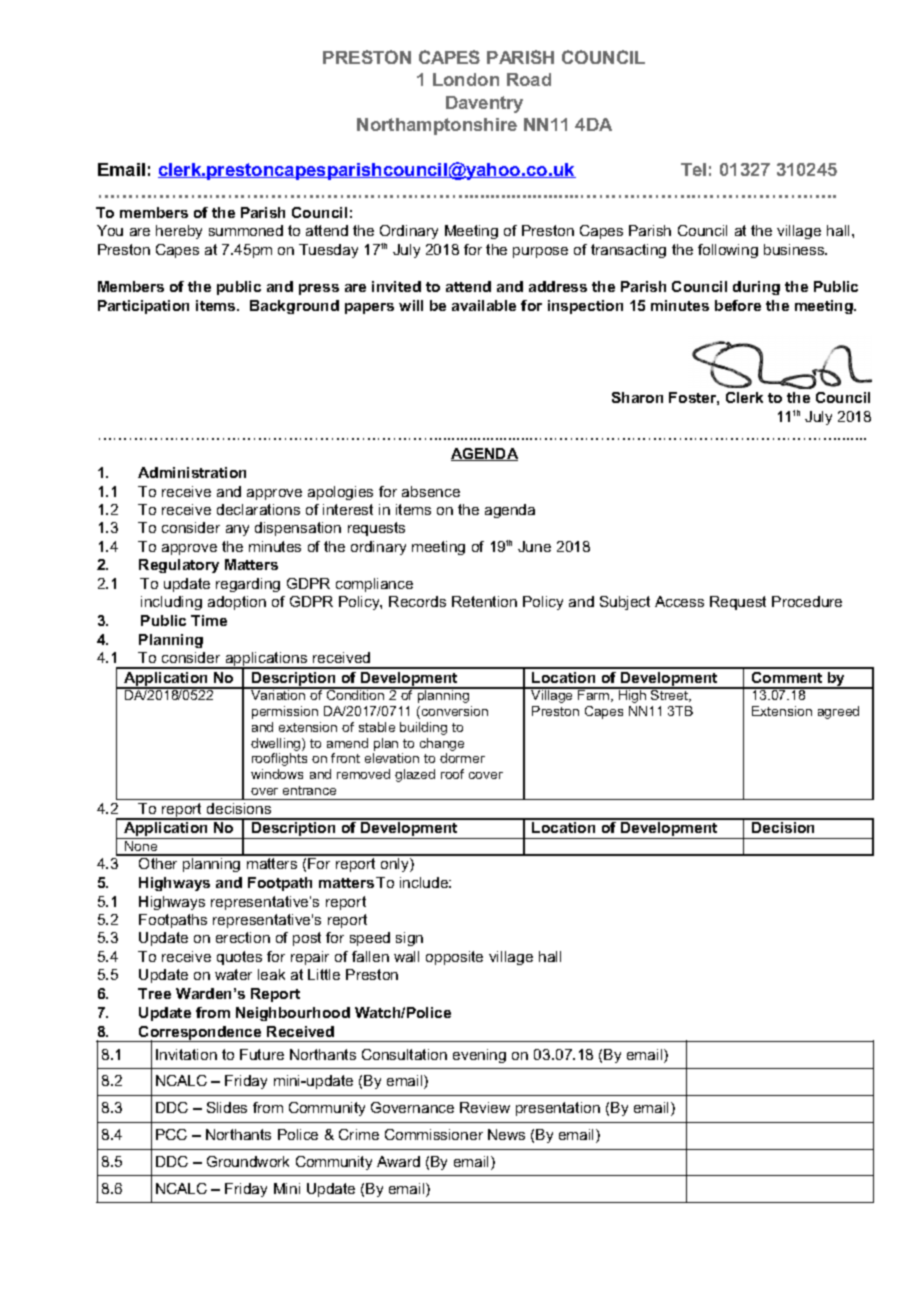 The image size is (924, 1308). What do you see at coordinates (243, 937) in the screenshot?
I see `erection` at bounding box center [243, 937].
